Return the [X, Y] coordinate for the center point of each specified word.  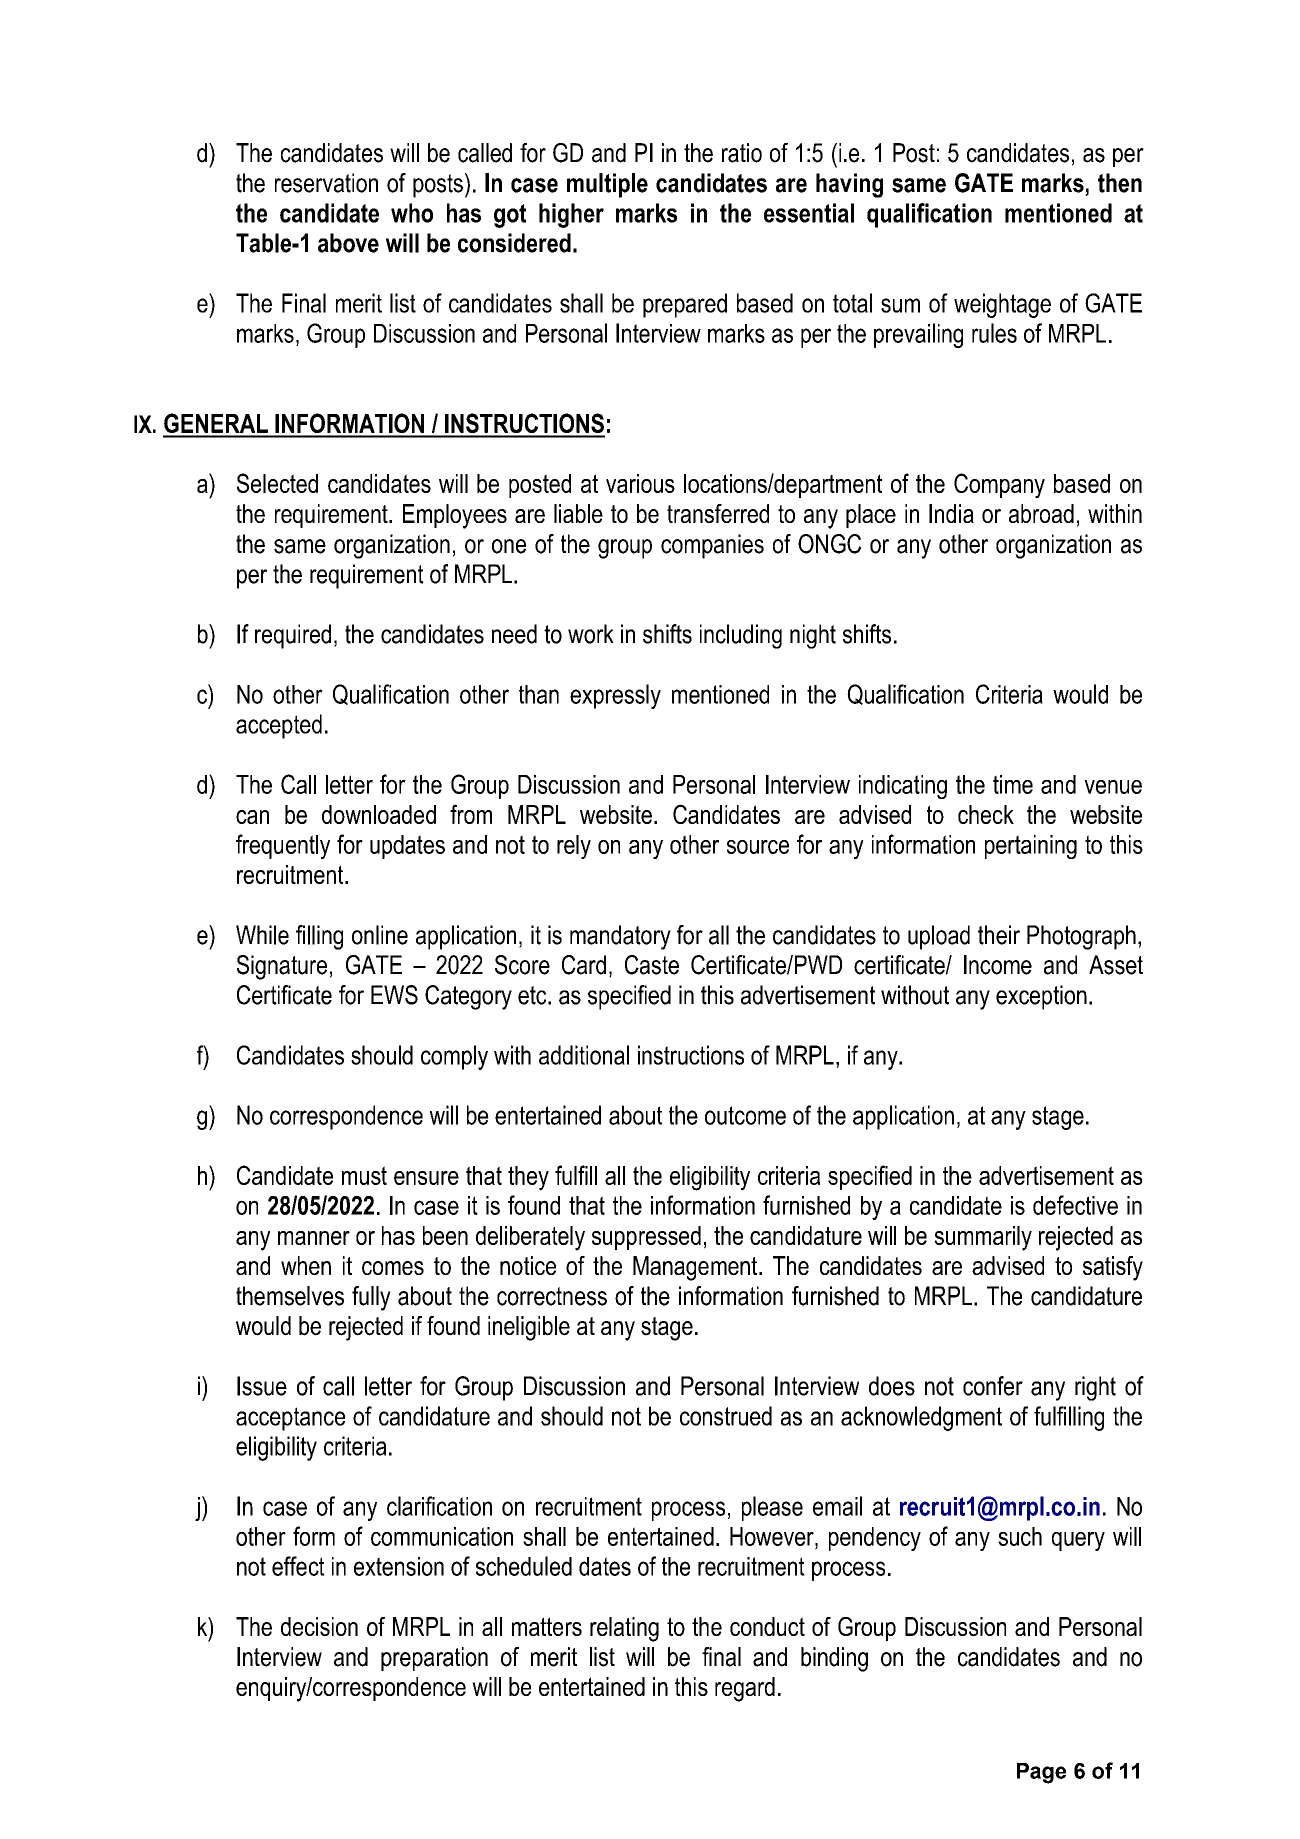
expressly [615, 696]
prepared [685, 305]
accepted [279, 726]
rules [994, 333]
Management [696, 1268]
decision [319, 1626]
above [348, 243]
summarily [983, 1238]
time [1013, 784]
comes [393, 1268]
